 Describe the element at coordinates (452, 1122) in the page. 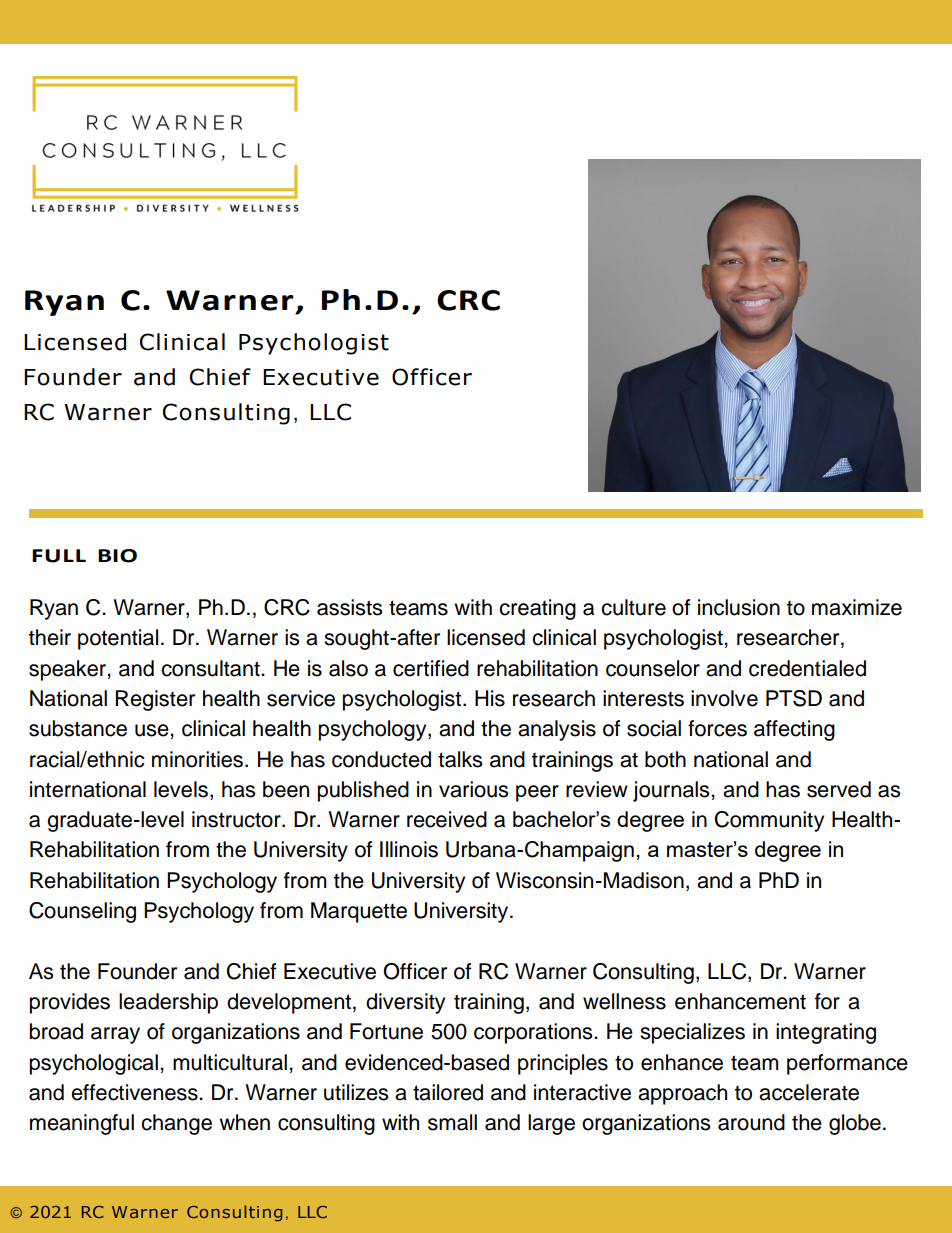

I see `small` at that location.
